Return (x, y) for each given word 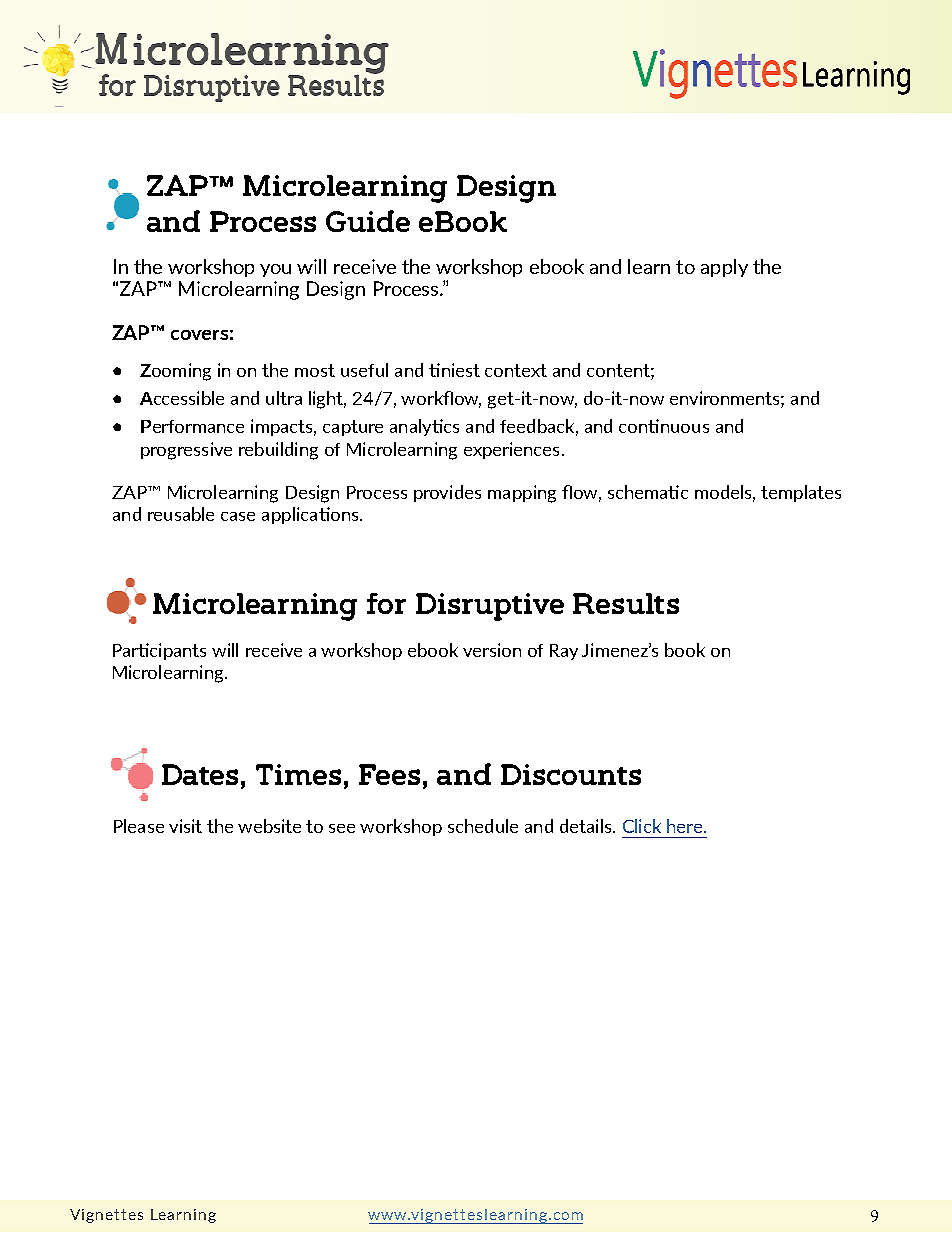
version (492, 650)
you (275, 270)
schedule (483, 826)
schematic (648, 492)
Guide (368, 221)
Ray (564, 652)
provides (447, 493)
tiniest (454, 370)
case (238, 516)
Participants (159, 651)
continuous (664, 426)
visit (185, 826)
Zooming (175, 372)
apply (724, 268)
